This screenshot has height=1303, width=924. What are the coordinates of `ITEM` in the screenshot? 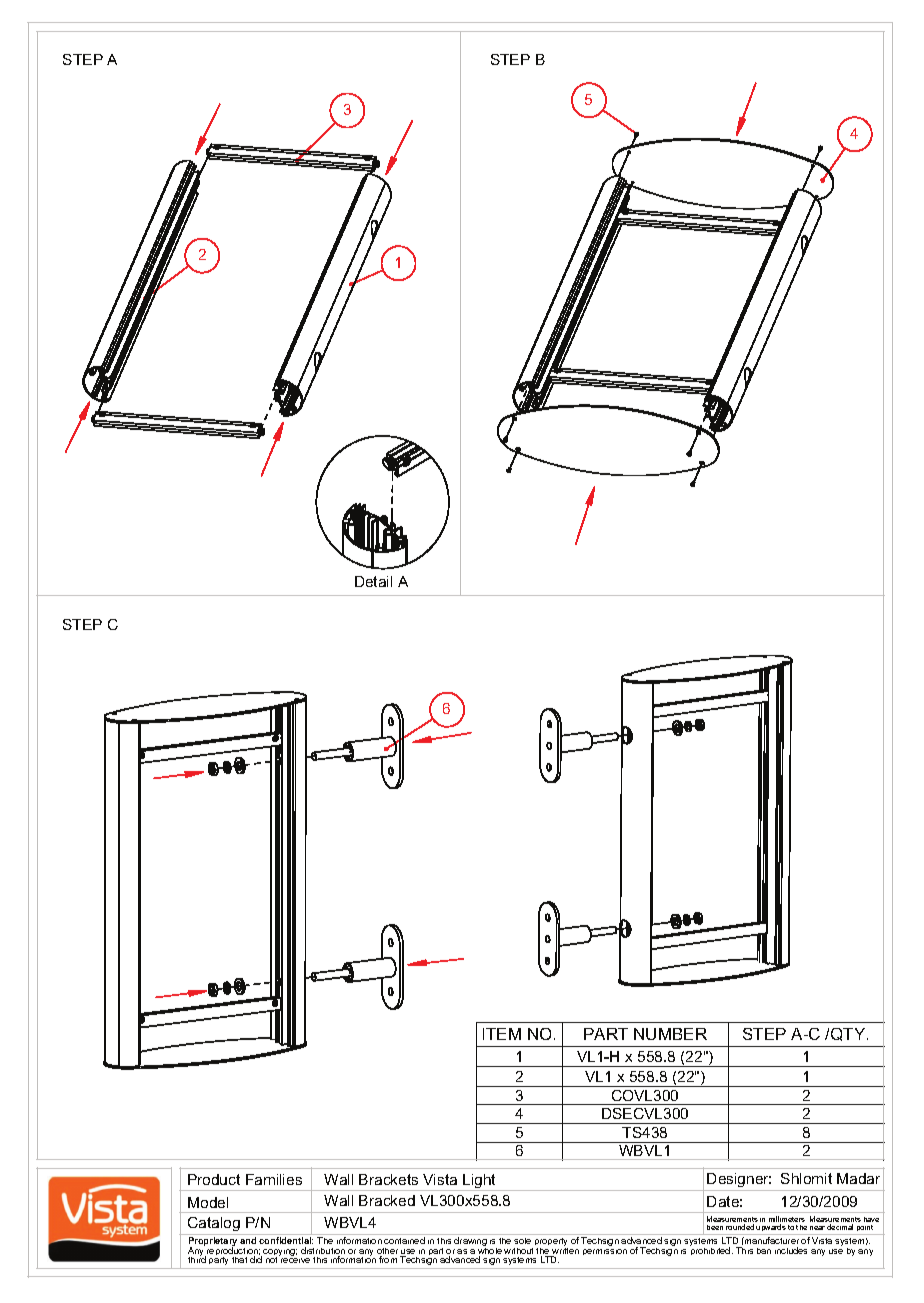 It's located at (502, 1034).
